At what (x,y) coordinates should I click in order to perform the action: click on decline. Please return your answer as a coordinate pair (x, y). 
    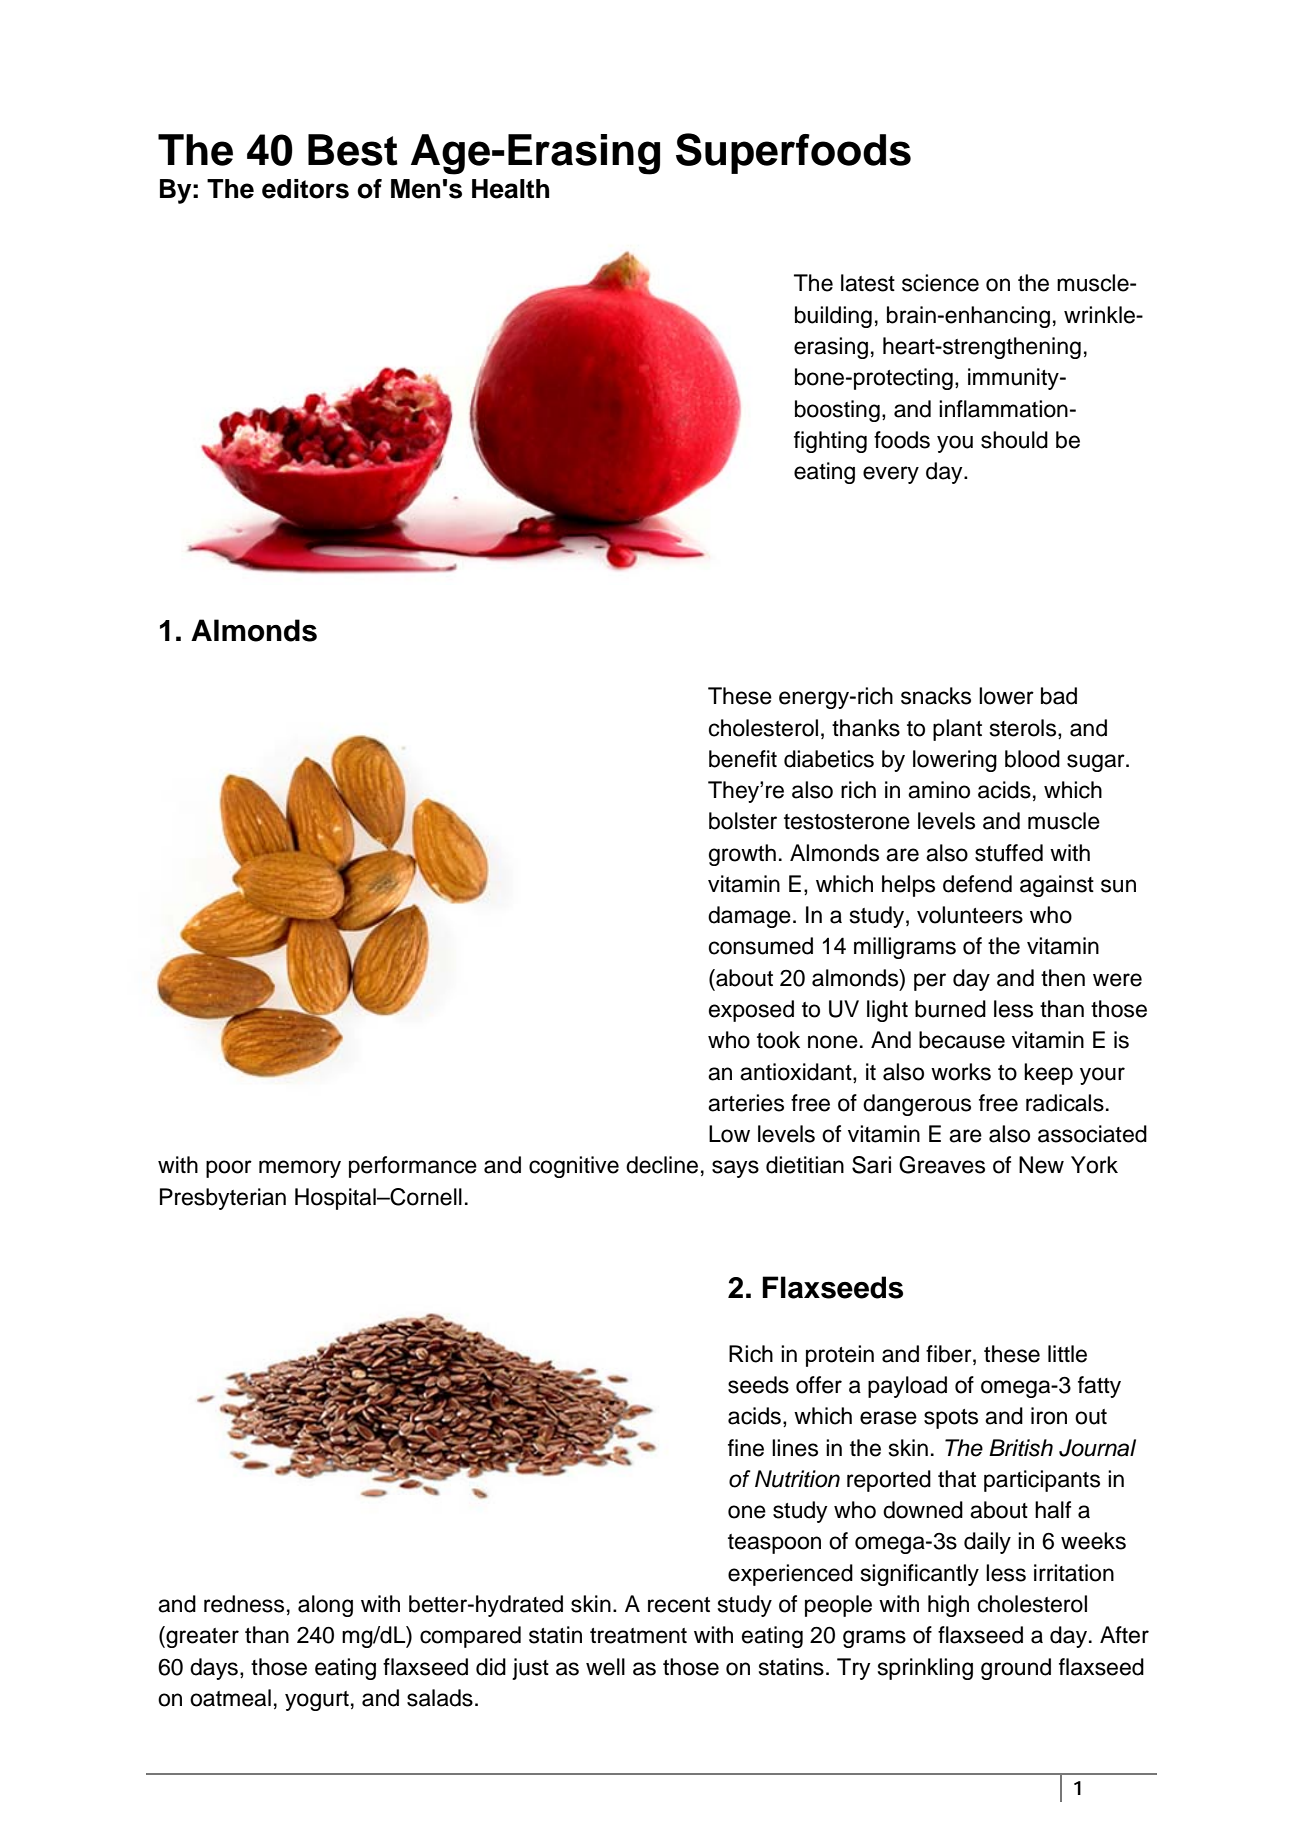
    Looking at the image, I should click on (662, 1165).
